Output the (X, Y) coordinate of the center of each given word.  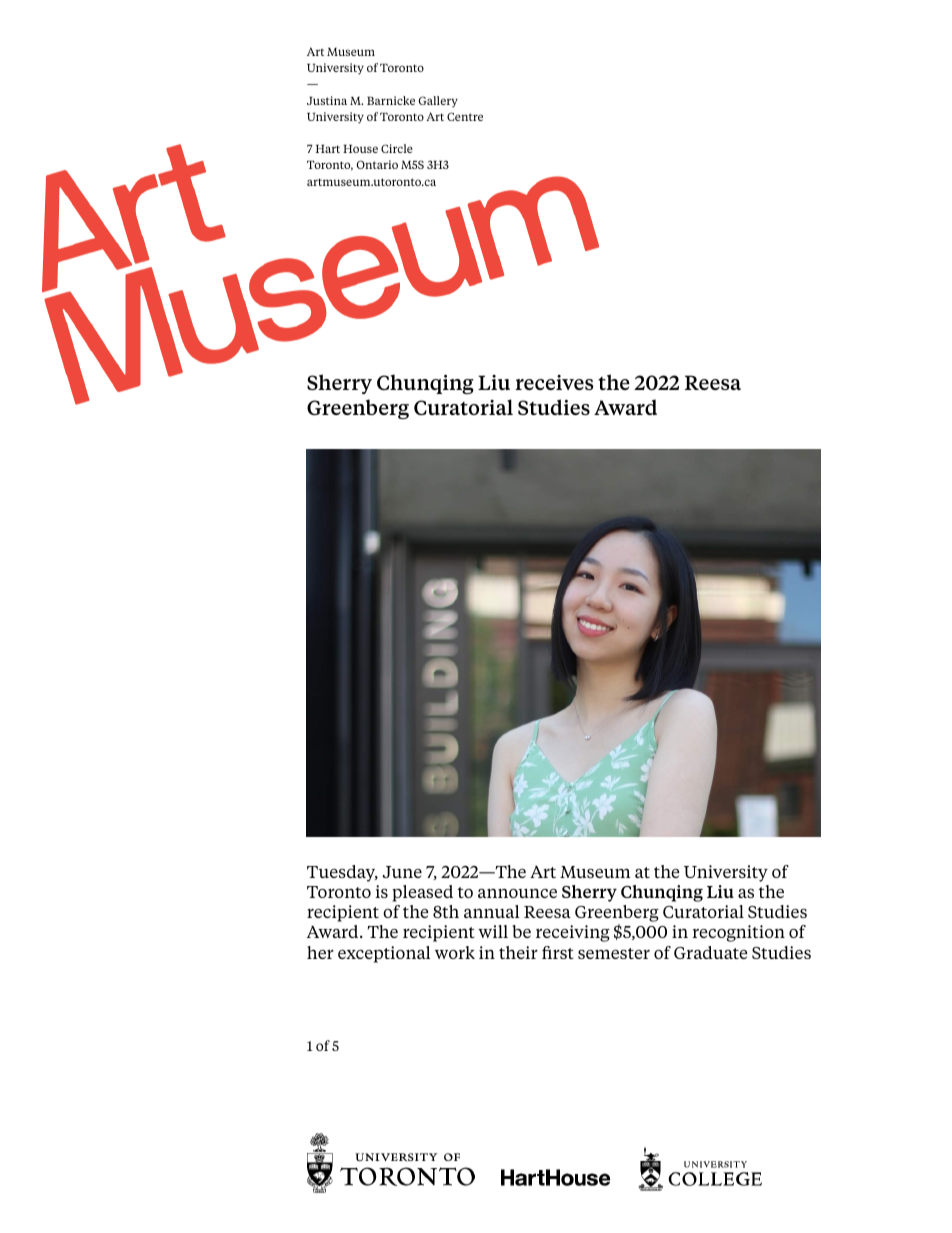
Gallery (438, 102)
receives (554, 382)
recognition (738, 933)
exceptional (384, 954)
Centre (465, 116)
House (360, 149)
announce (517, 893)
